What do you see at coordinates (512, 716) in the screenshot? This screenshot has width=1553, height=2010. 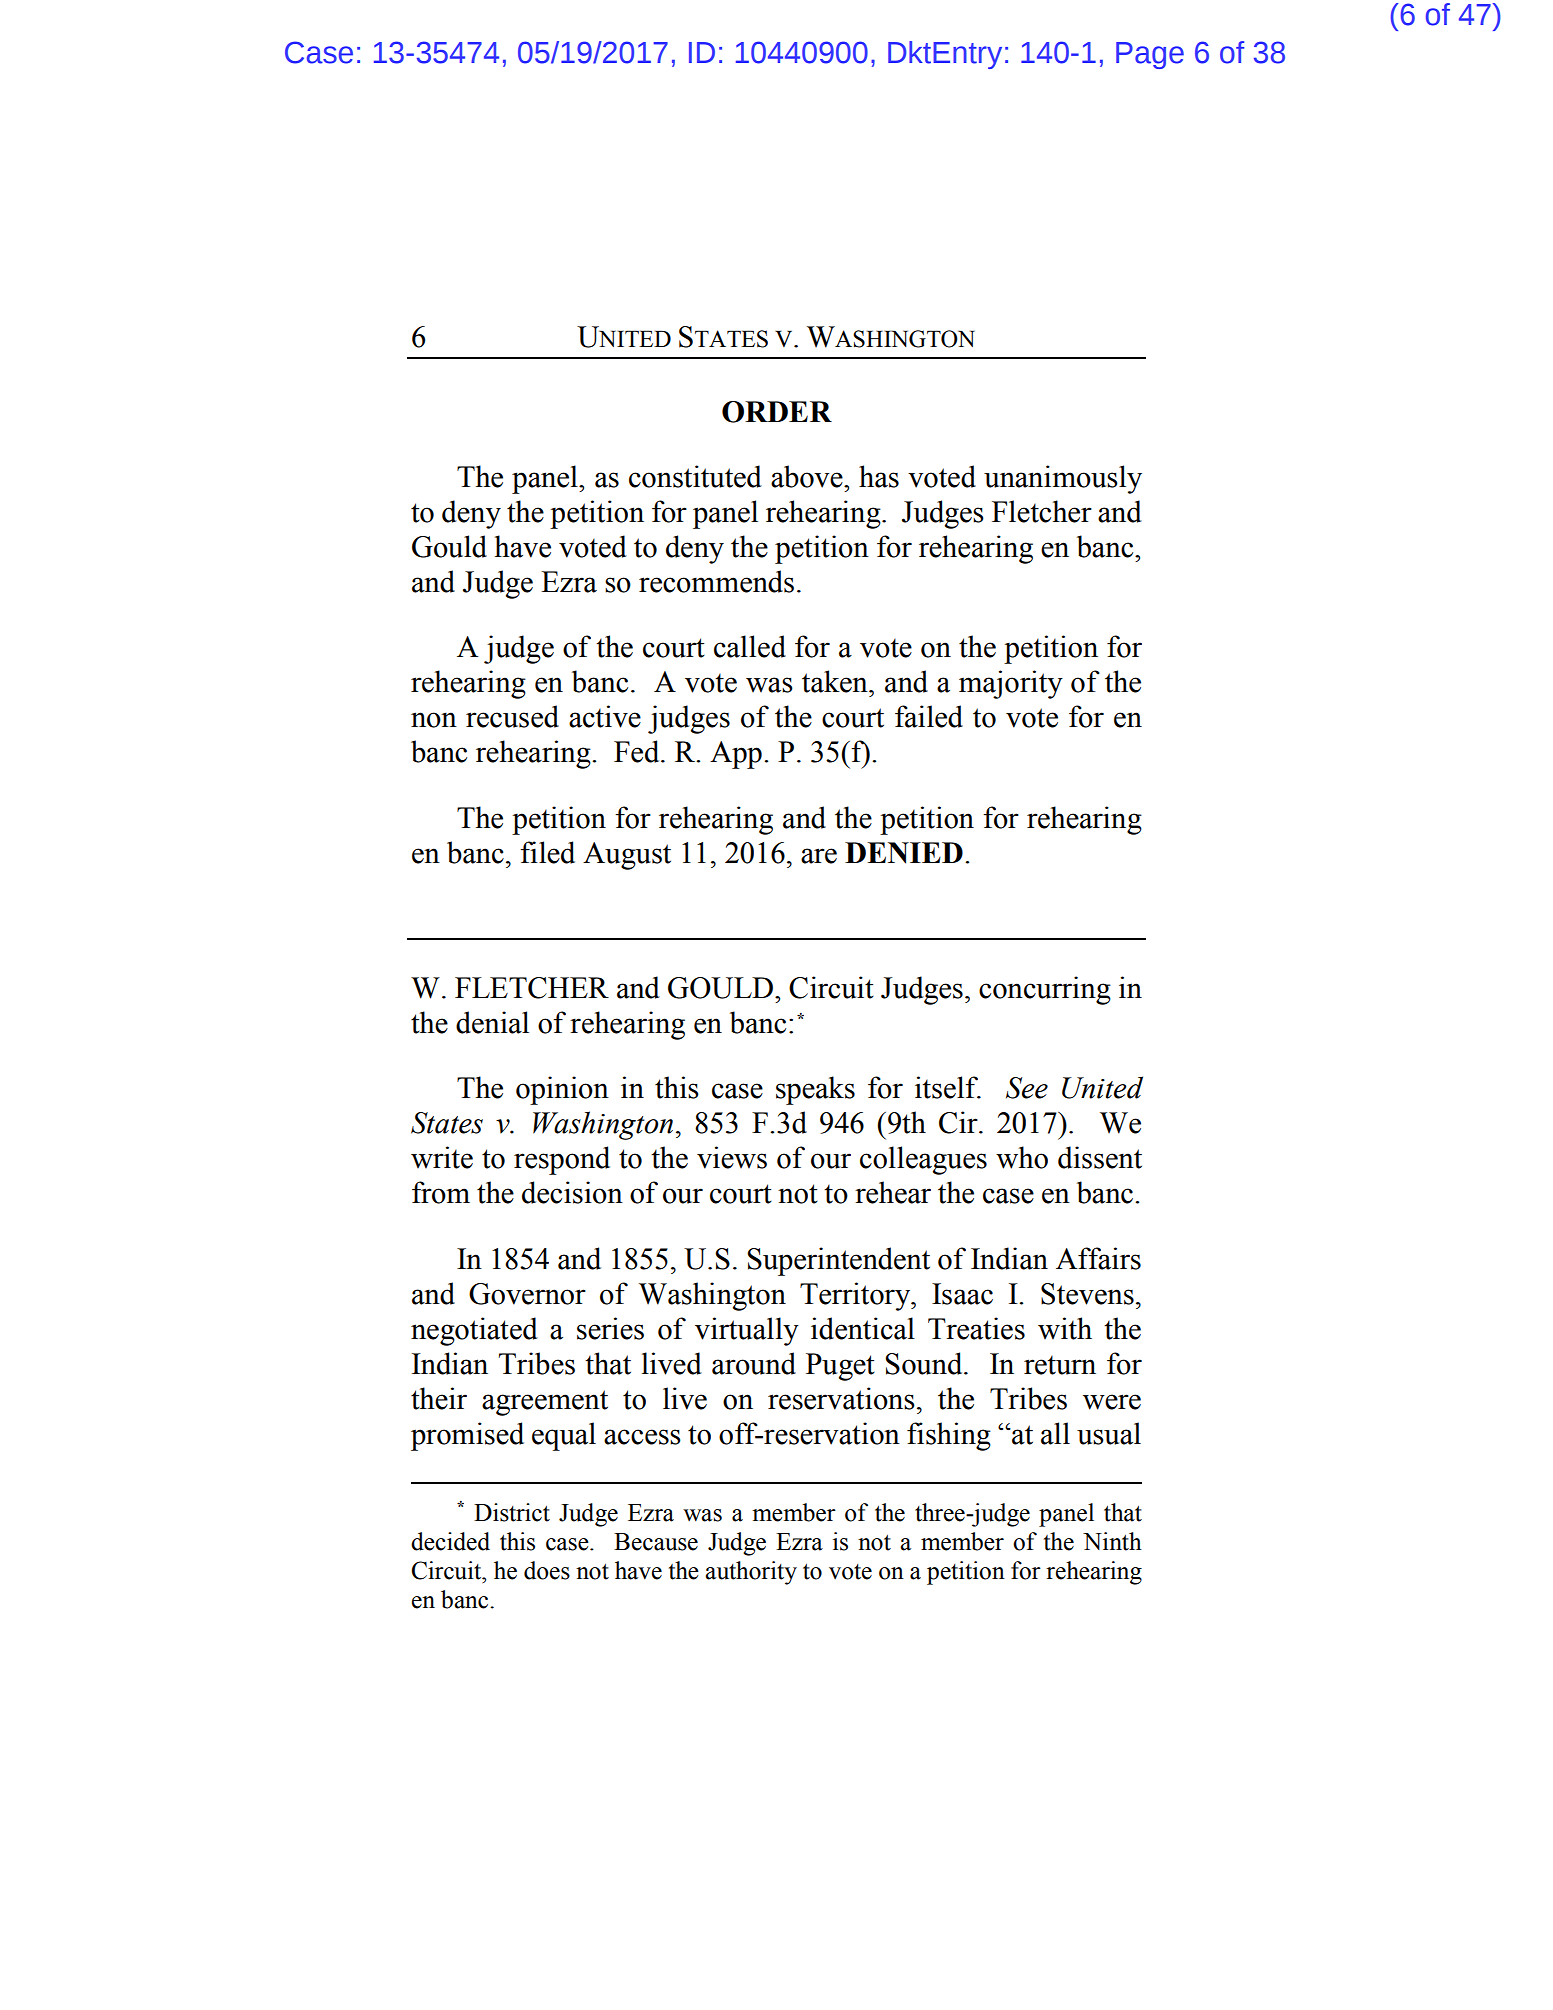 I see `recused` at bounding box center [512, 716].
